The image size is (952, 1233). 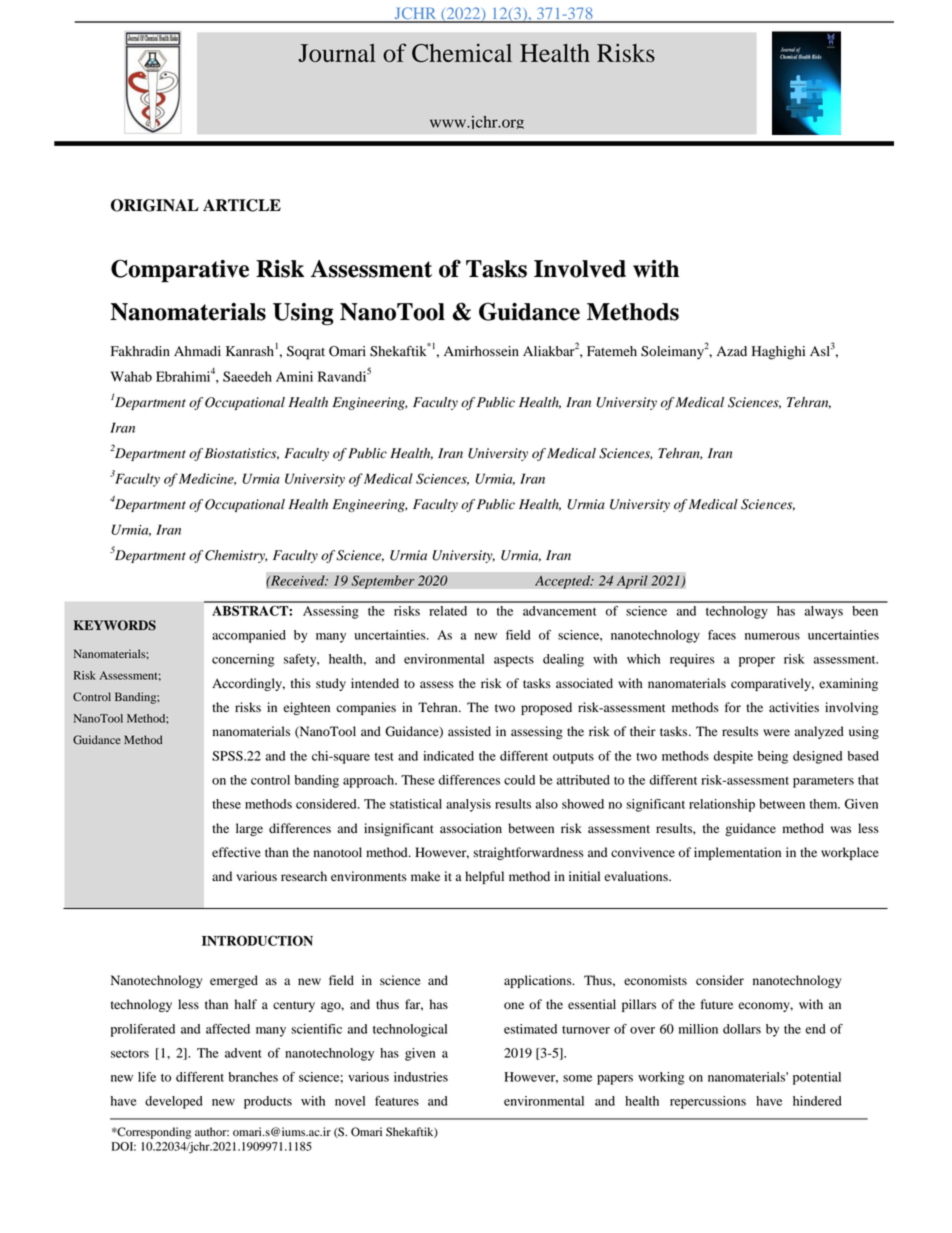 What do you see at coordinates (817, 1078) in the document?
I see `potential` at bounding box center [817, 1078].
